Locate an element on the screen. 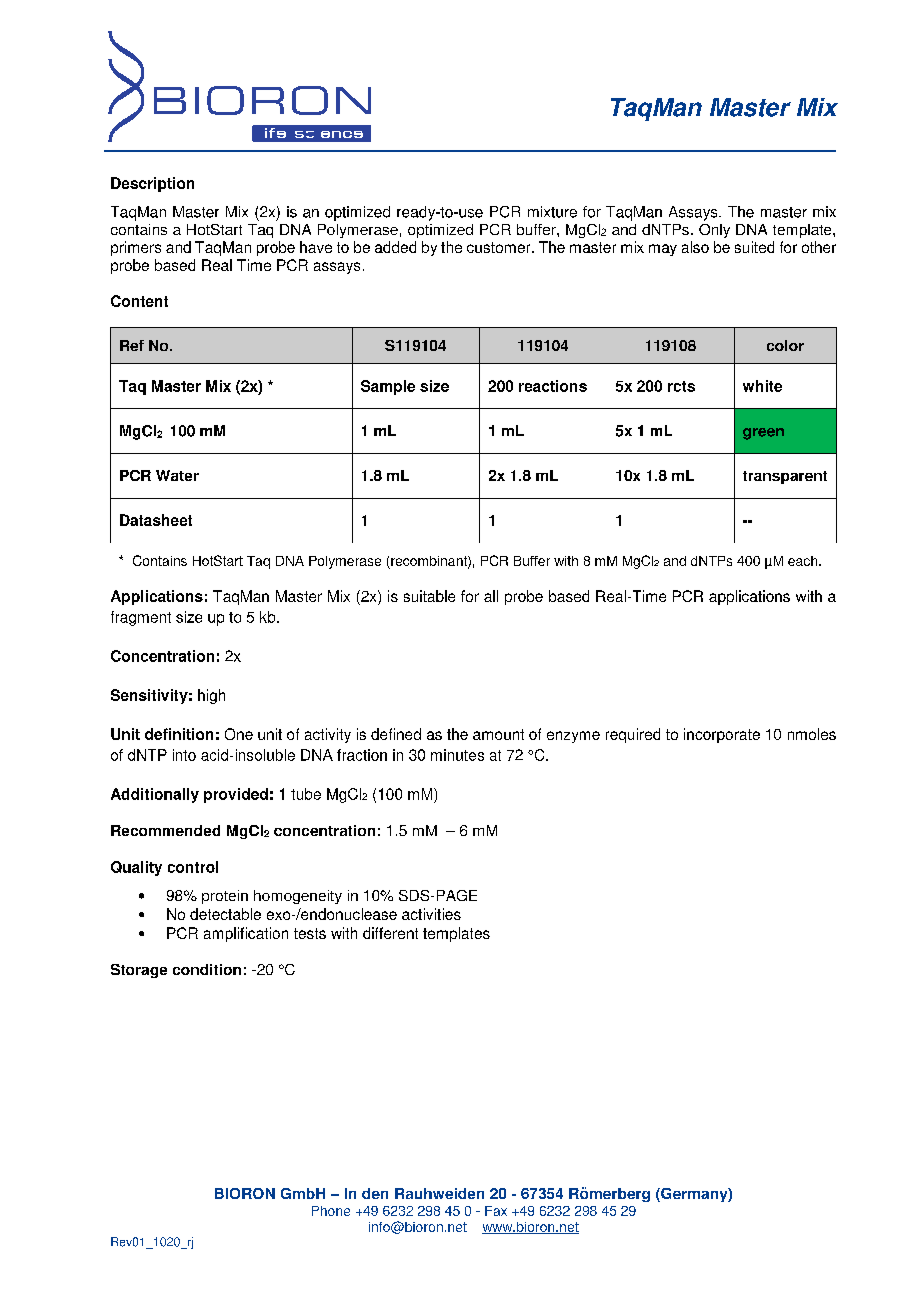  incorporate is located at coordinates (722, 735).
